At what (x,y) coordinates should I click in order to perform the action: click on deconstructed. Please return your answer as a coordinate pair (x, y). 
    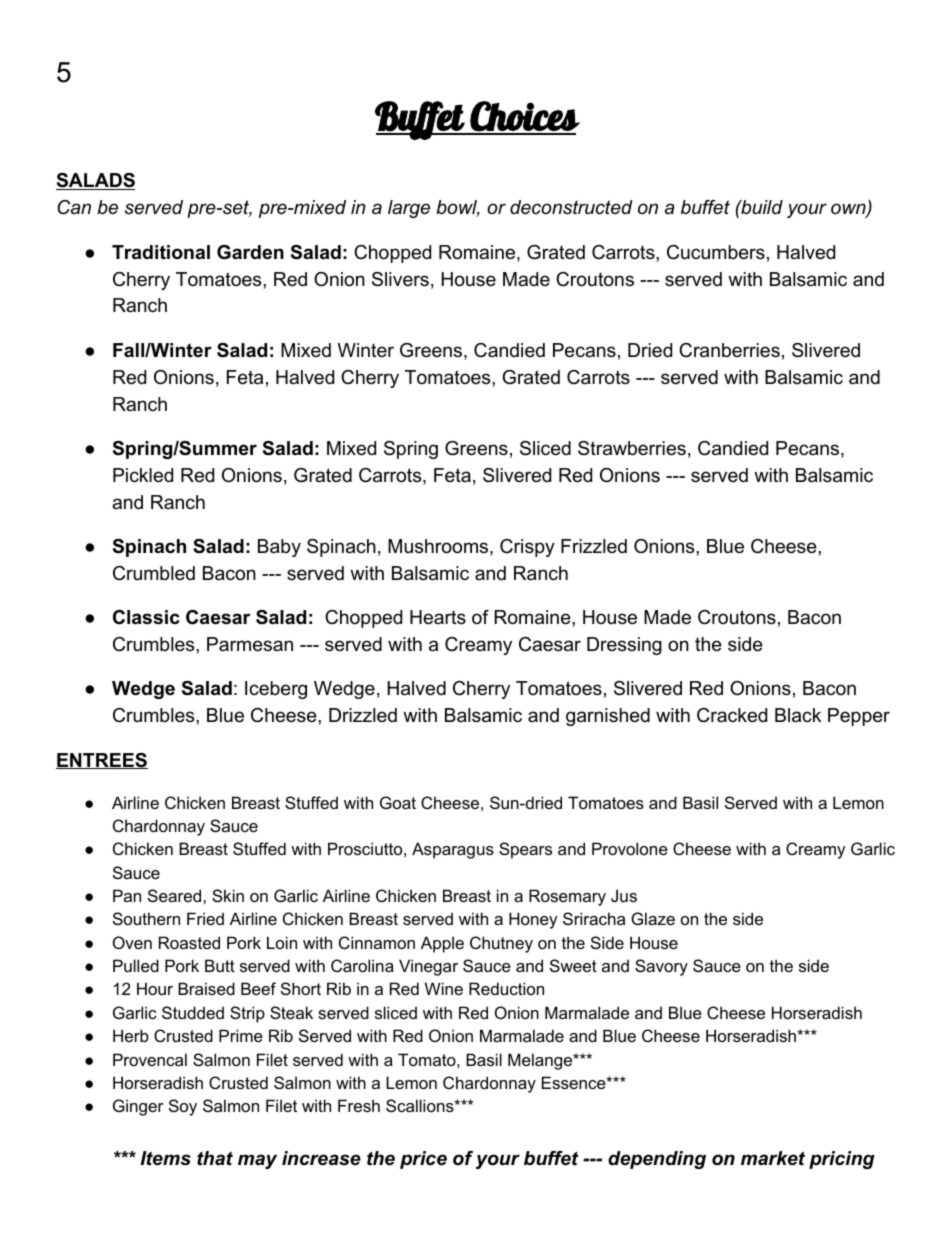
    Looking at the image, I should click on (571, 207).
